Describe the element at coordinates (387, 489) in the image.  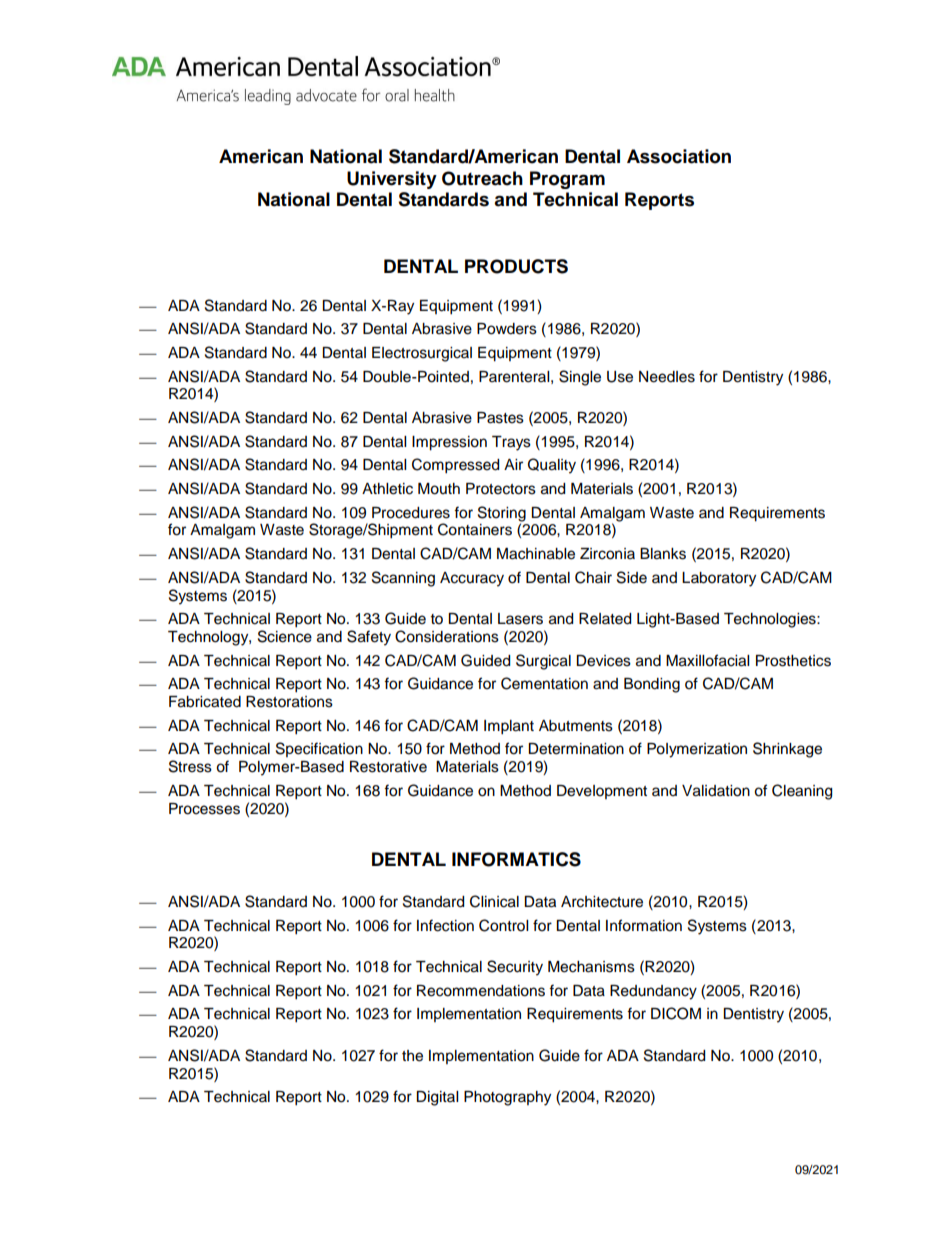
I see `Athletic` at that location.
